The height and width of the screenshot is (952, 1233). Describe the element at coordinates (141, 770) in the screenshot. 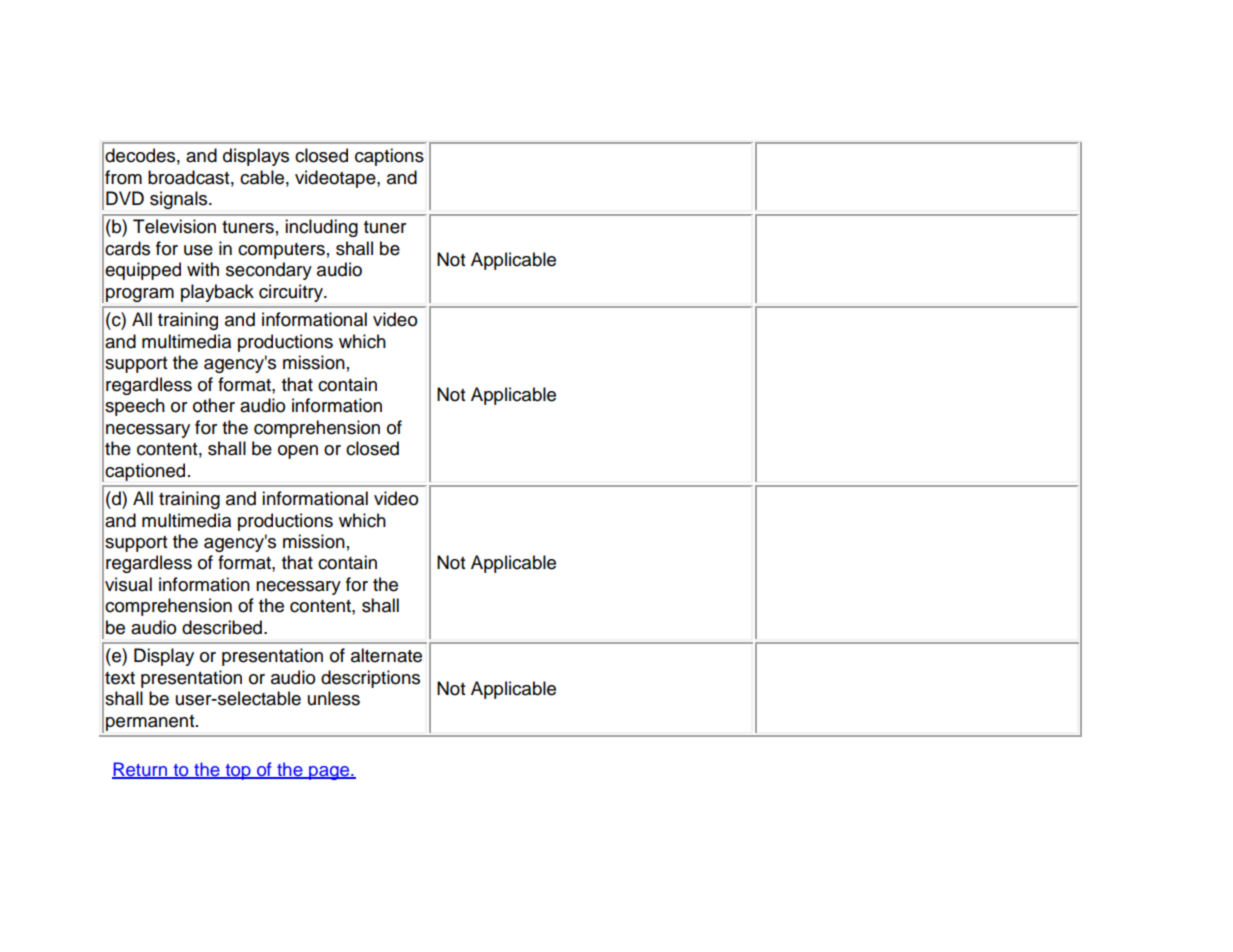

I see `Return` at that location.
